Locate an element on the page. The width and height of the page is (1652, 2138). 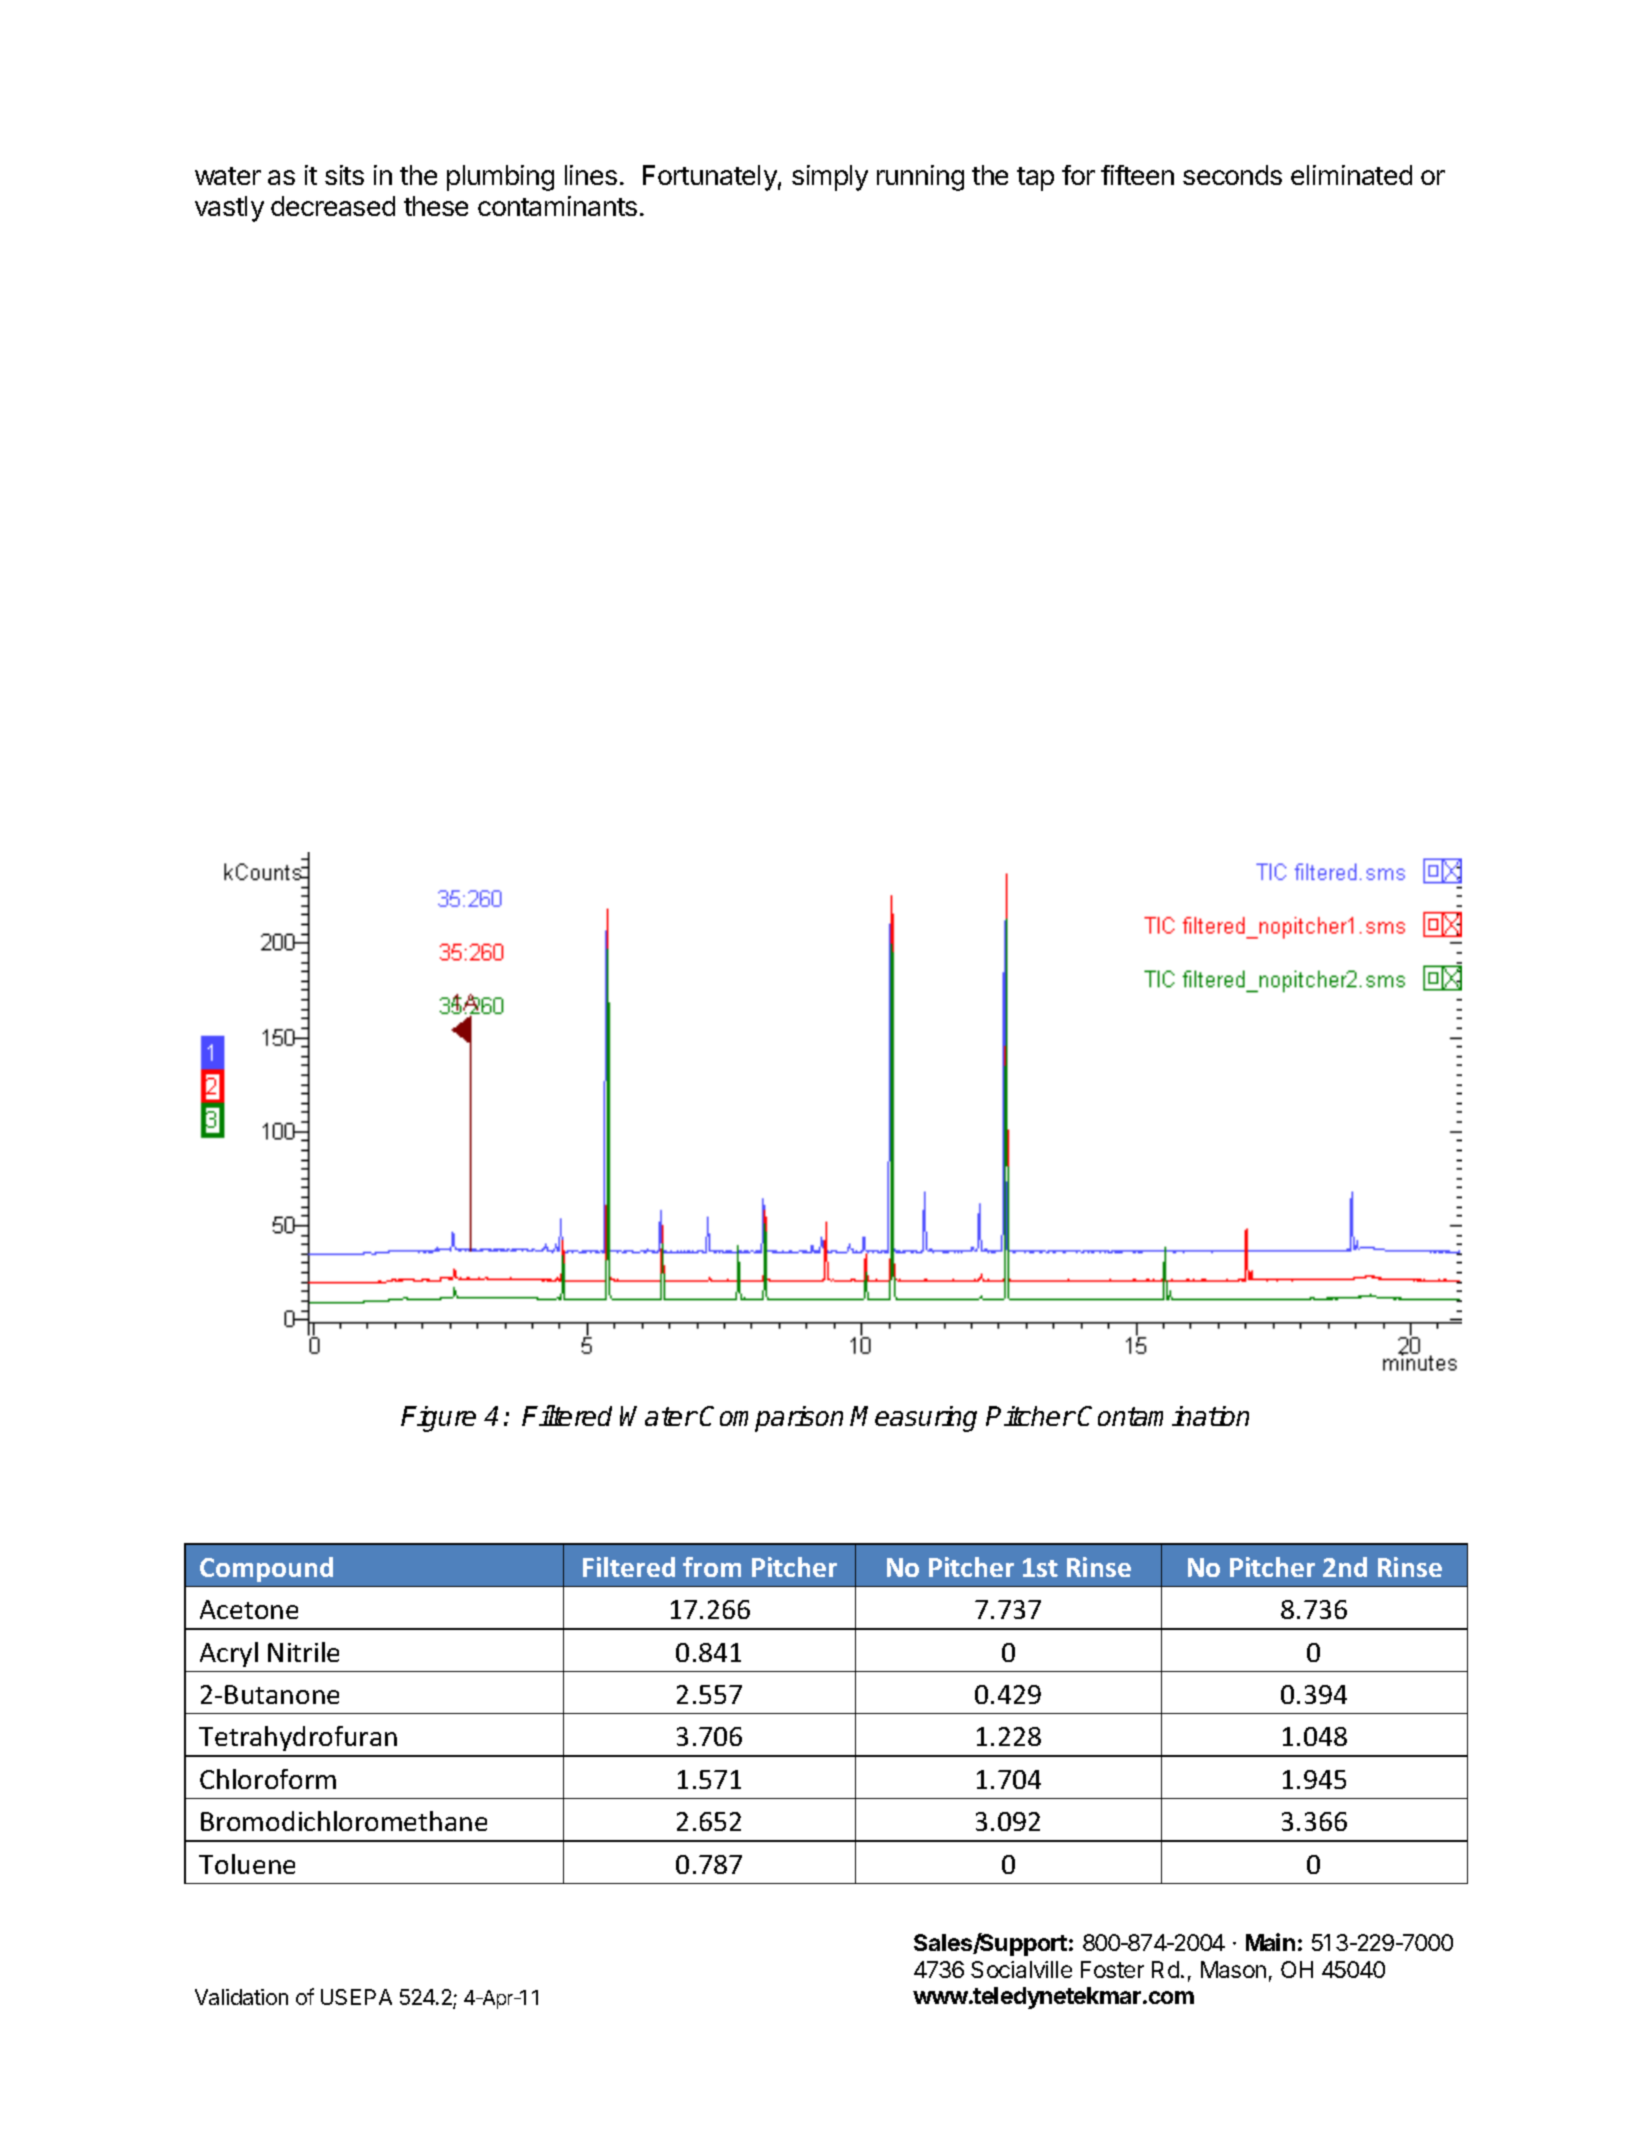
these is located at coordinates (436, 206).
